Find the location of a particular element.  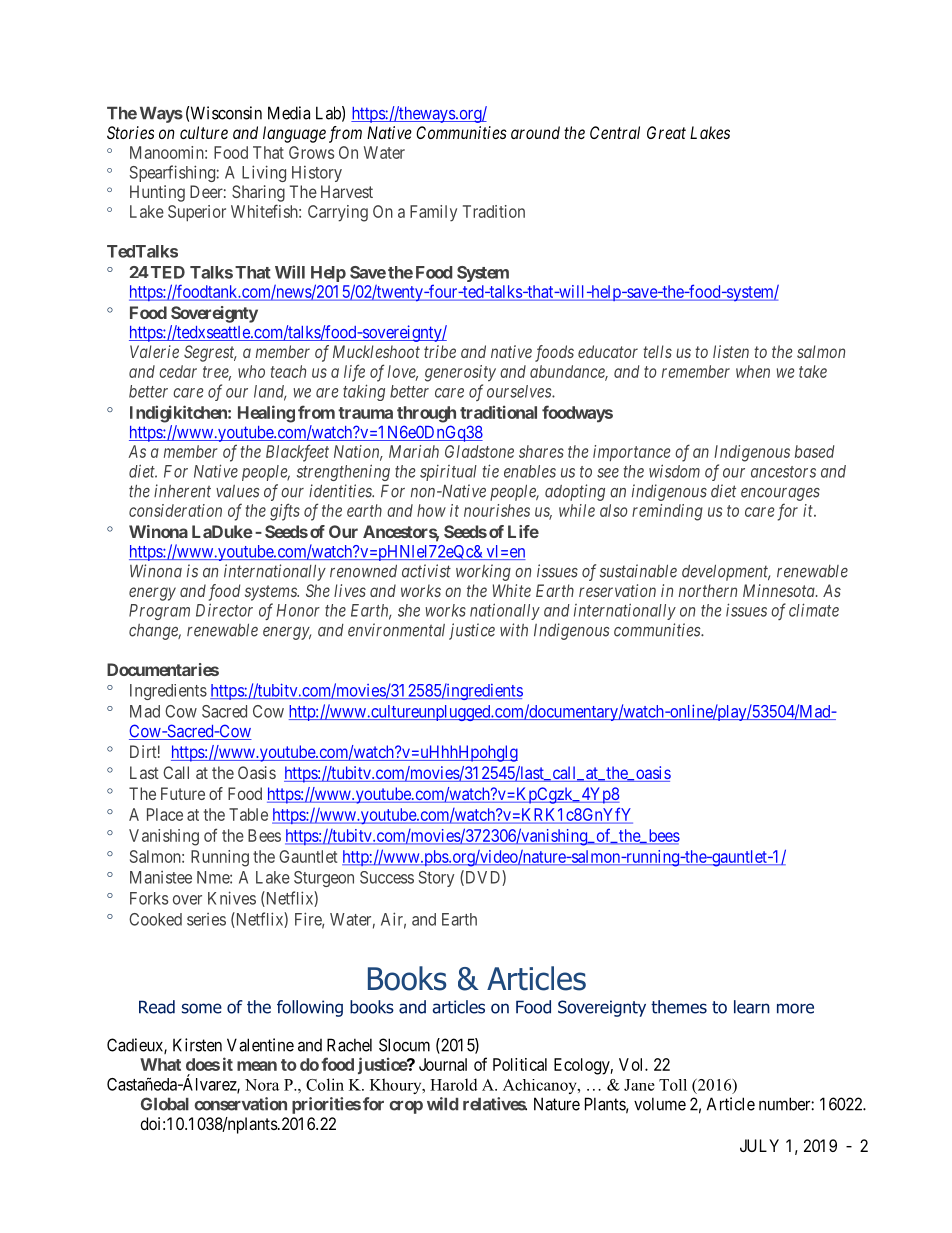

Living is located at coordinates (264, 173).
